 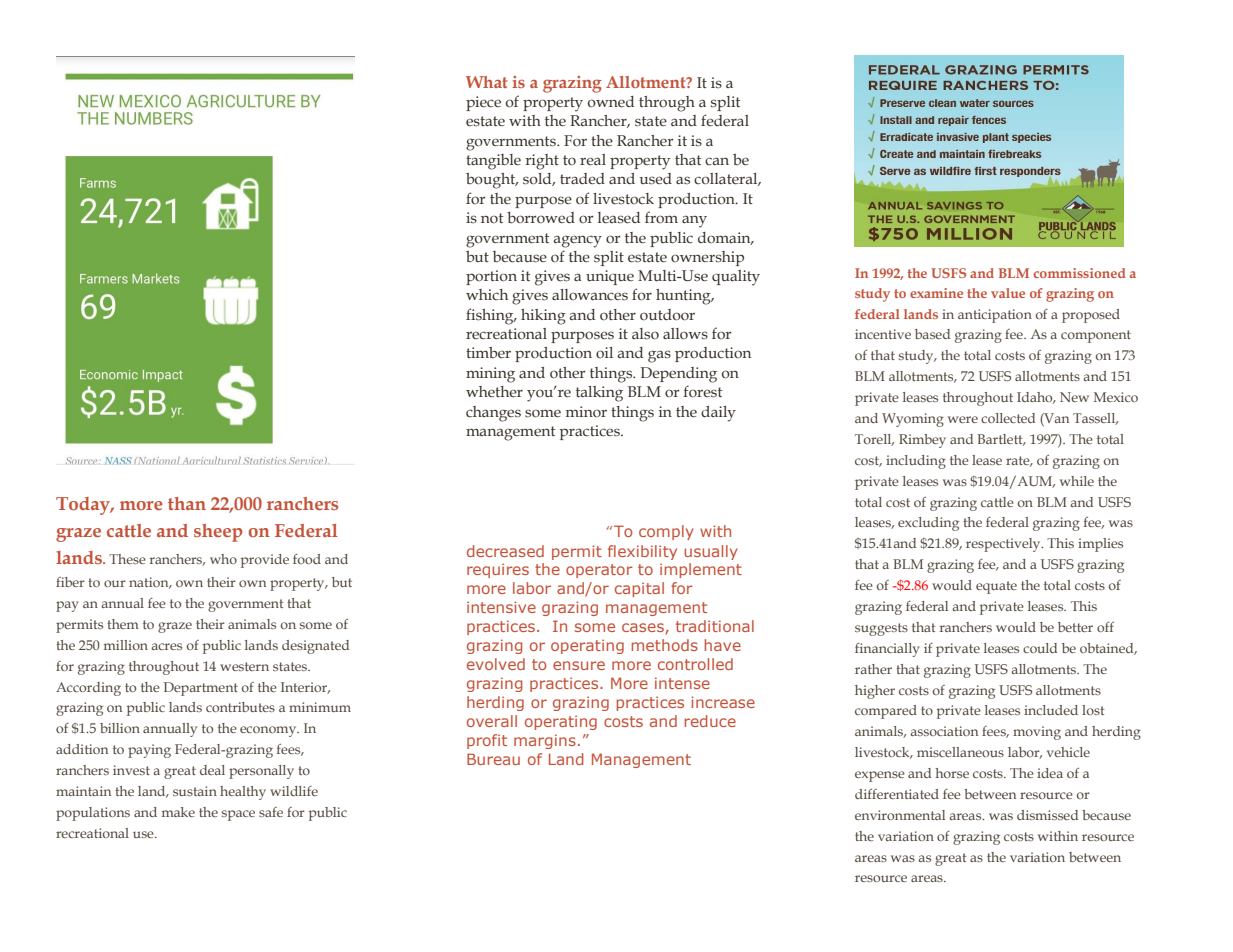 I want to click on sustain, so click(x=195, y=791).
